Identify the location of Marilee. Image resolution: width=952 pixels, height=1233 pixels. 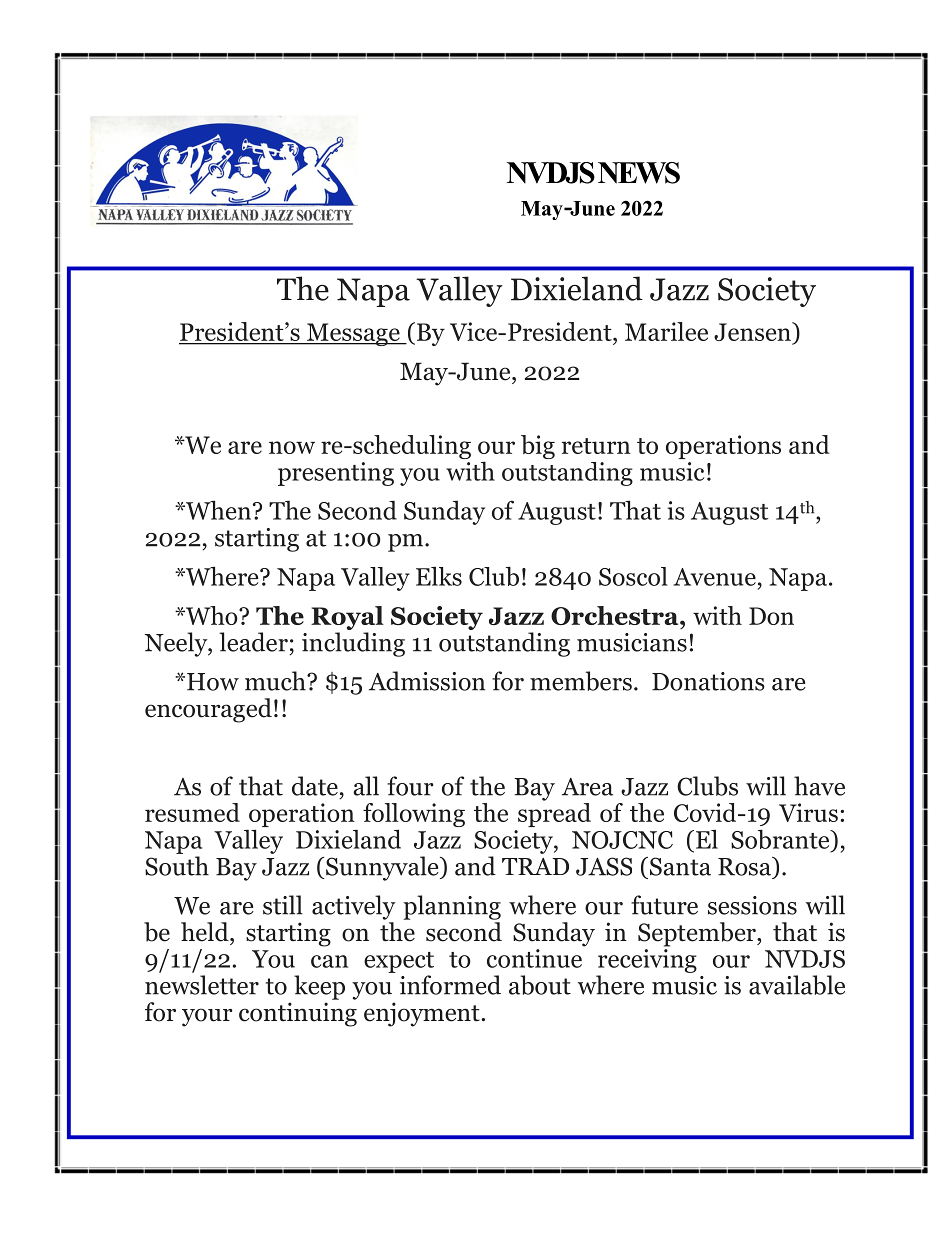
(666, 331).
